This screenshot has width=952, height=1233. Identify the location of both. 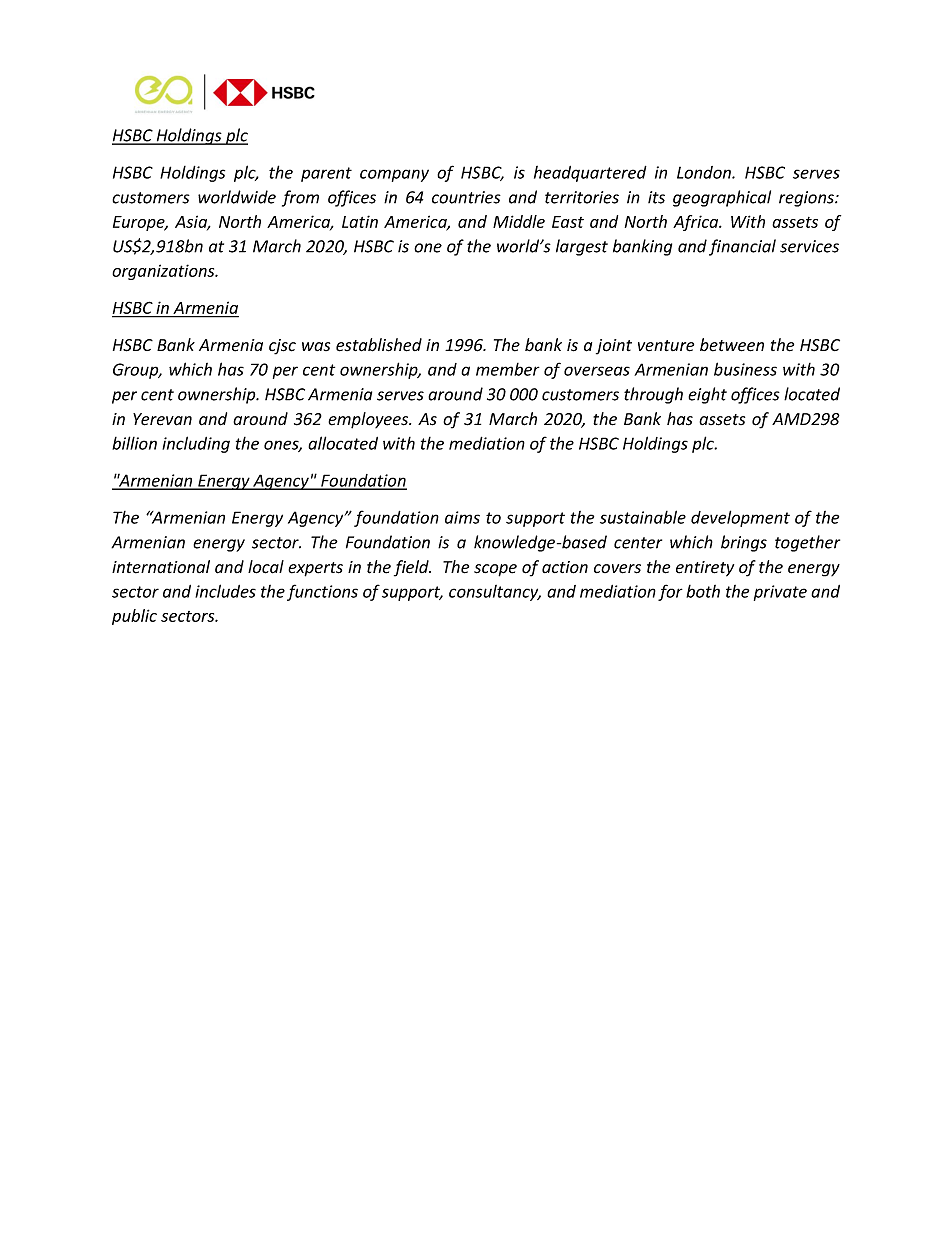
(703, 591).
